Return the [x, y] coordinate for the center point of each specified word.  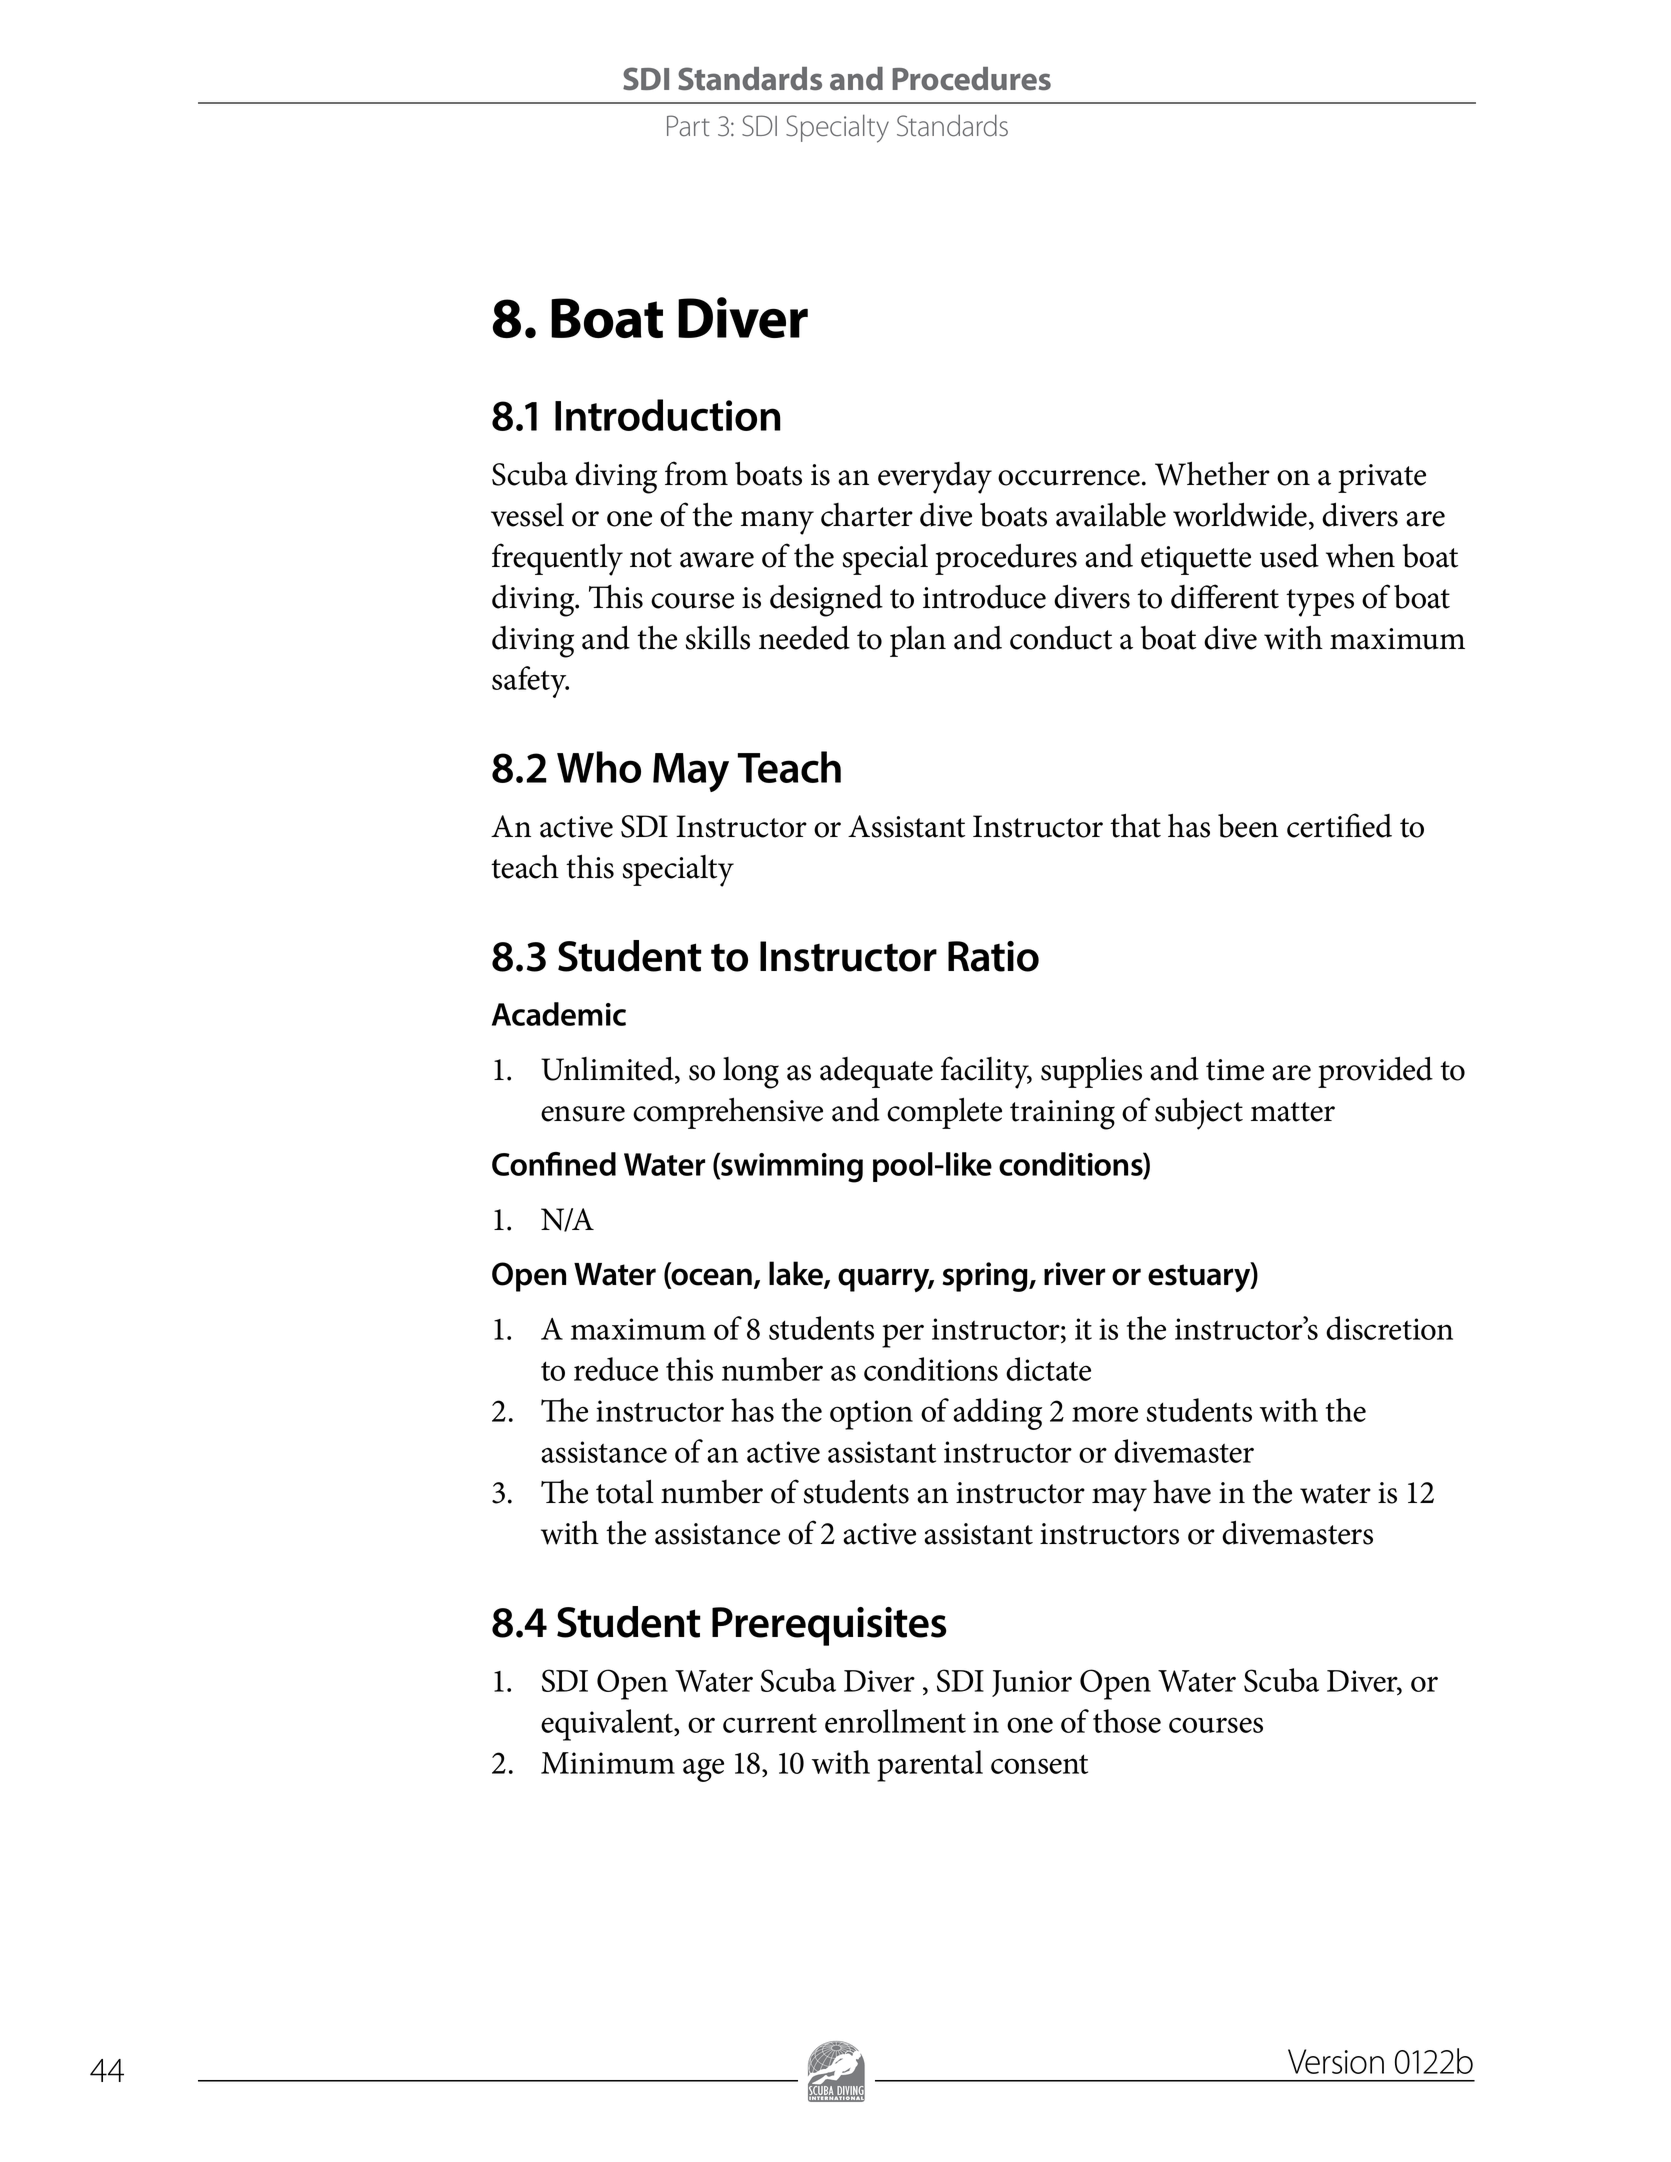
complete [944, 1113]
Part [688, 126]
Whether [1212, 474]
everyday [935, 478]
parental [930, 1766]
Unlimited [608, 1070]
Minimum [608, 1763]
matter [1293, 1112]
